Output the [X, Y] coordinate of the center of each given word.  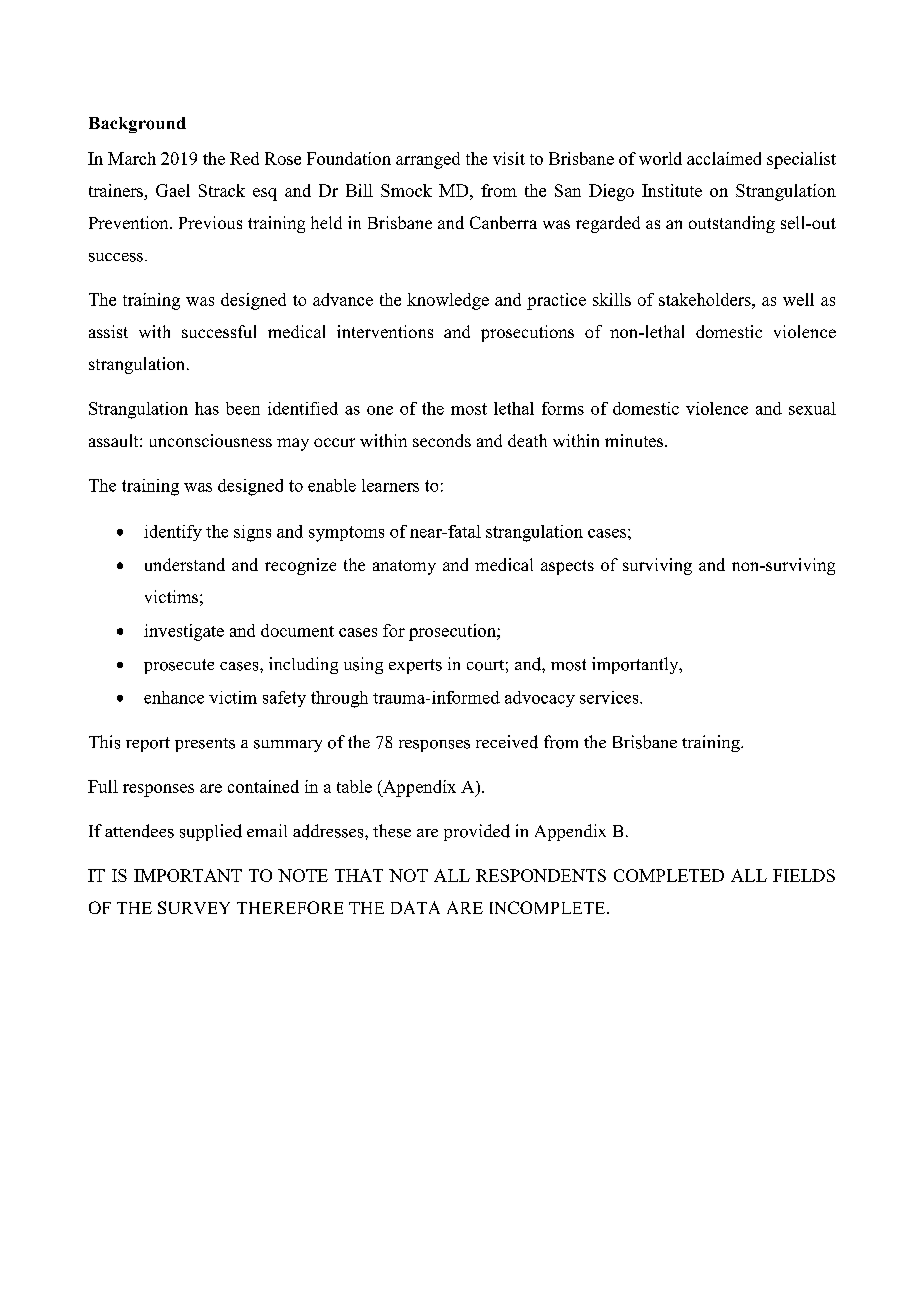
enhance [174, 697]
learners [390, 485]
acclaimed [724, 158]
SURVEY [194, 907]
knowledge [448, 301]
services [610, 697]
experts [415, 666]
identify [173, 533]
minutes [635, 440]
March [132, 158]
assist [108, 331]
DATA [415, 907]
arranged [428, 160]
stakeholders [706, 299]
